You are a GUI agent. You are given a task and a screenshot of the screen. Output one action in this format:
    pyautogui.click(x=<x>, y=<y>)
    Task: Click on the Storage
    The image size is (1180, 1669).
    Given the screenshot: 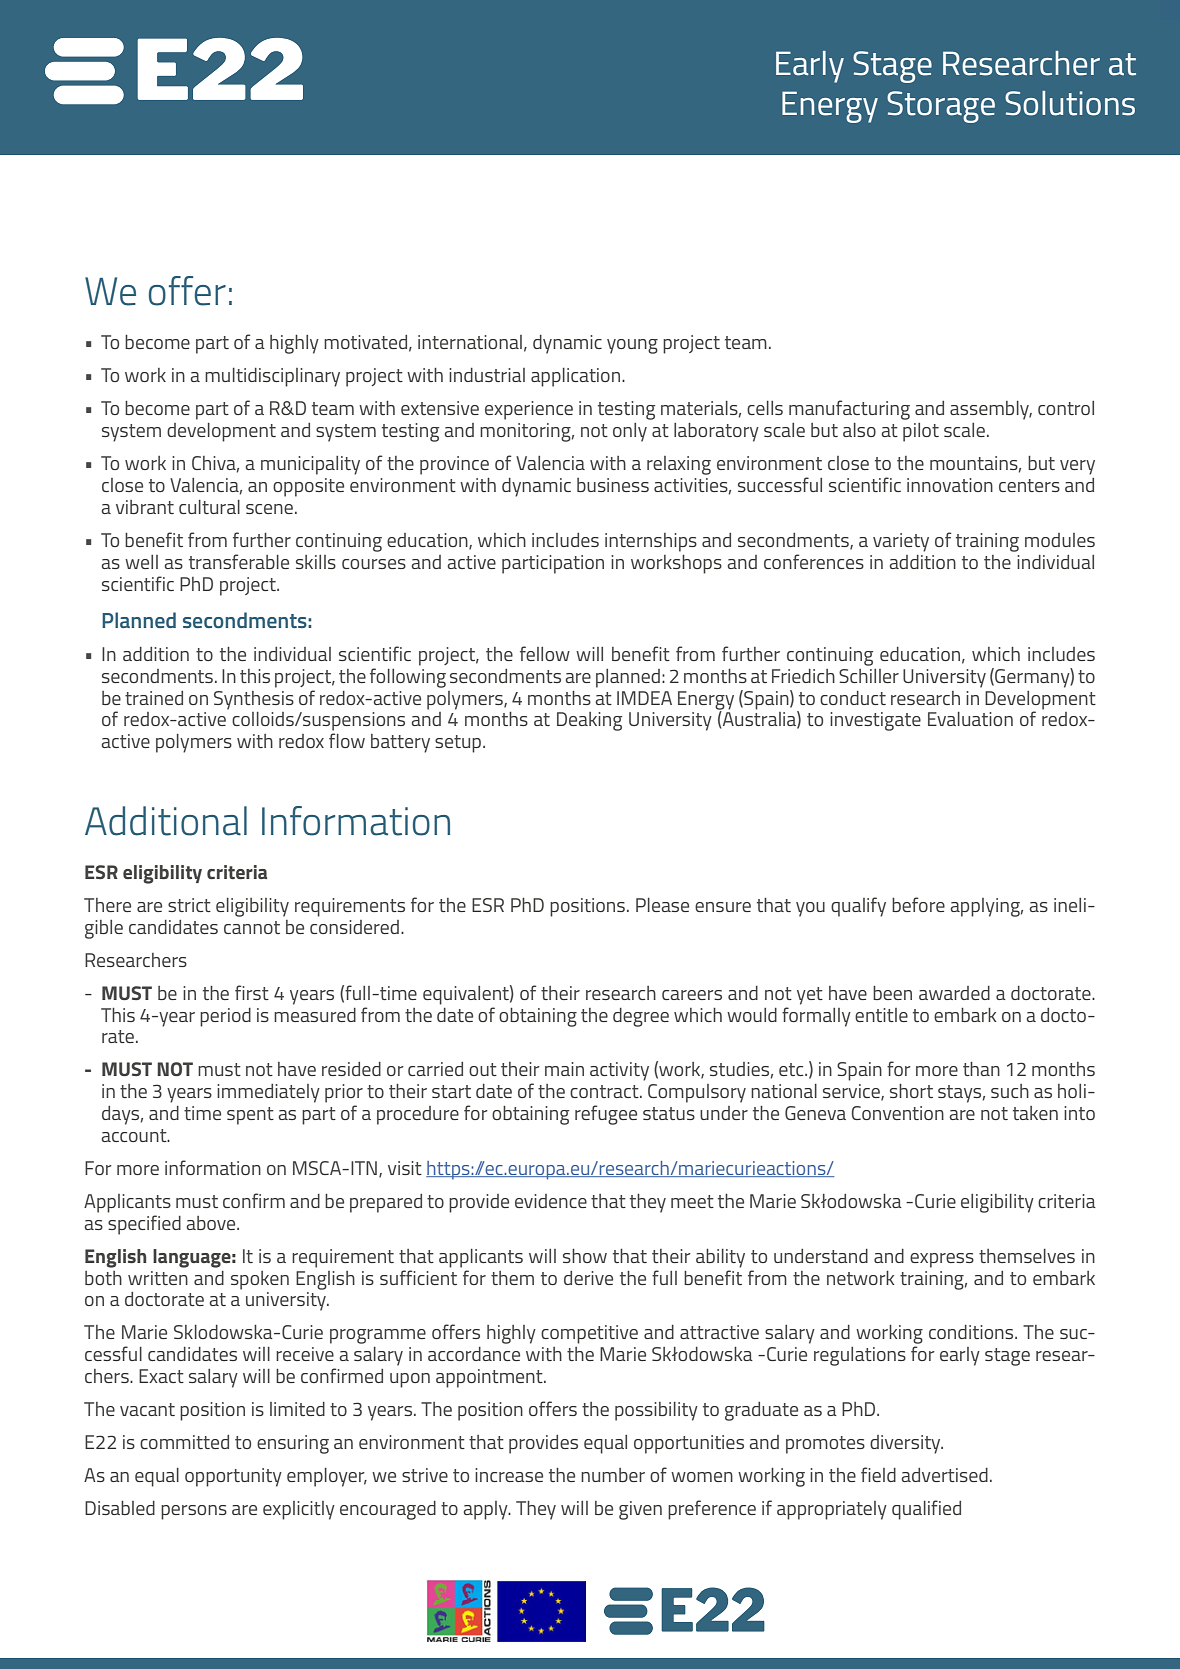 What is the action you would take?
    pyautogui.click(x=941, y=107)
